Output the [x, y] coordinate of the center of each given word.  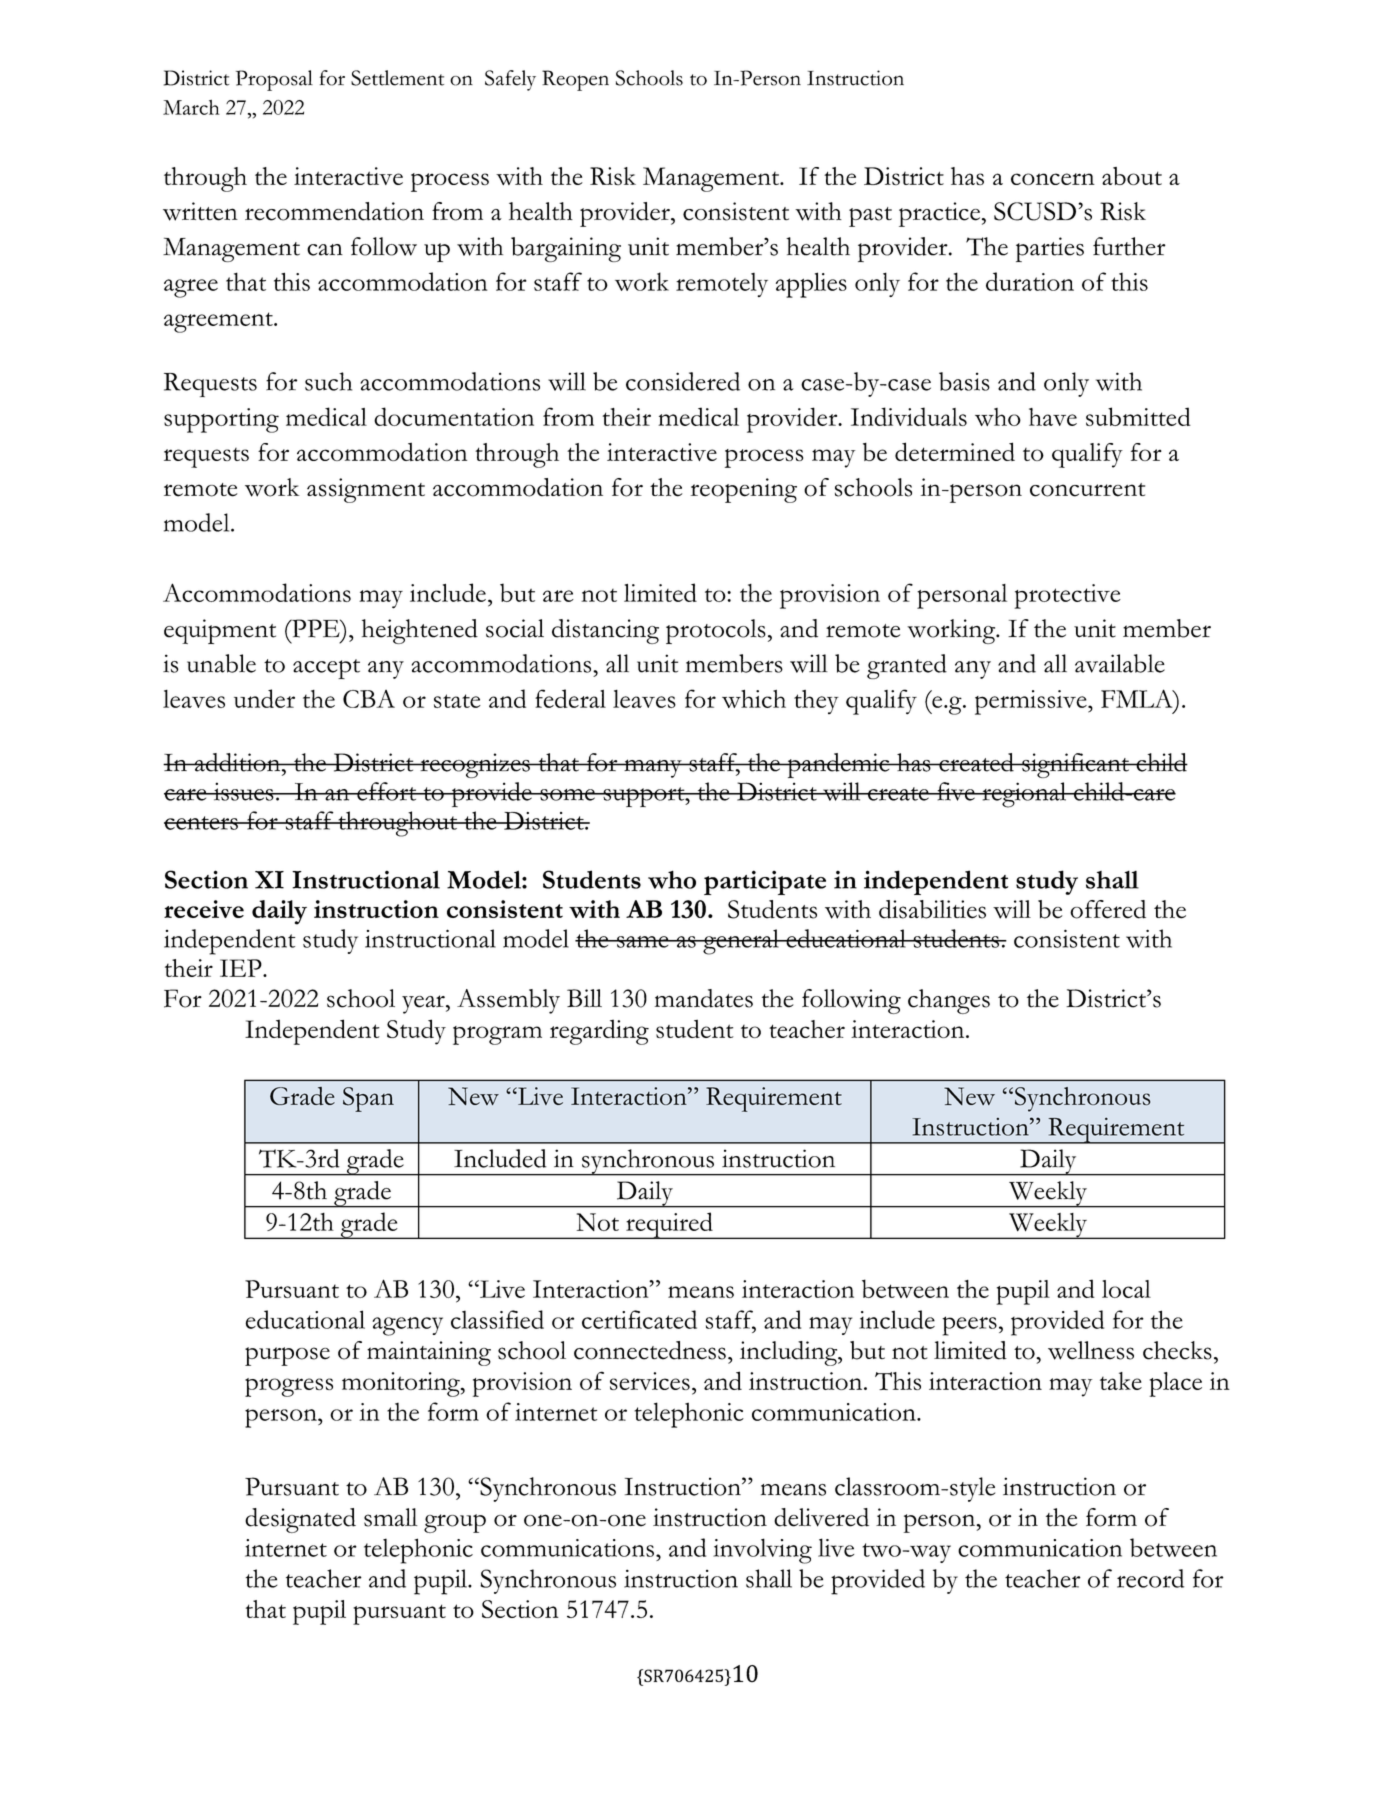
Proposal [274, 80]
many [653, 768]
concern [1053, 179]
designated [300, 1520]
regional [1024, 795]
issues [243, 791]
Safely [510, 80]
